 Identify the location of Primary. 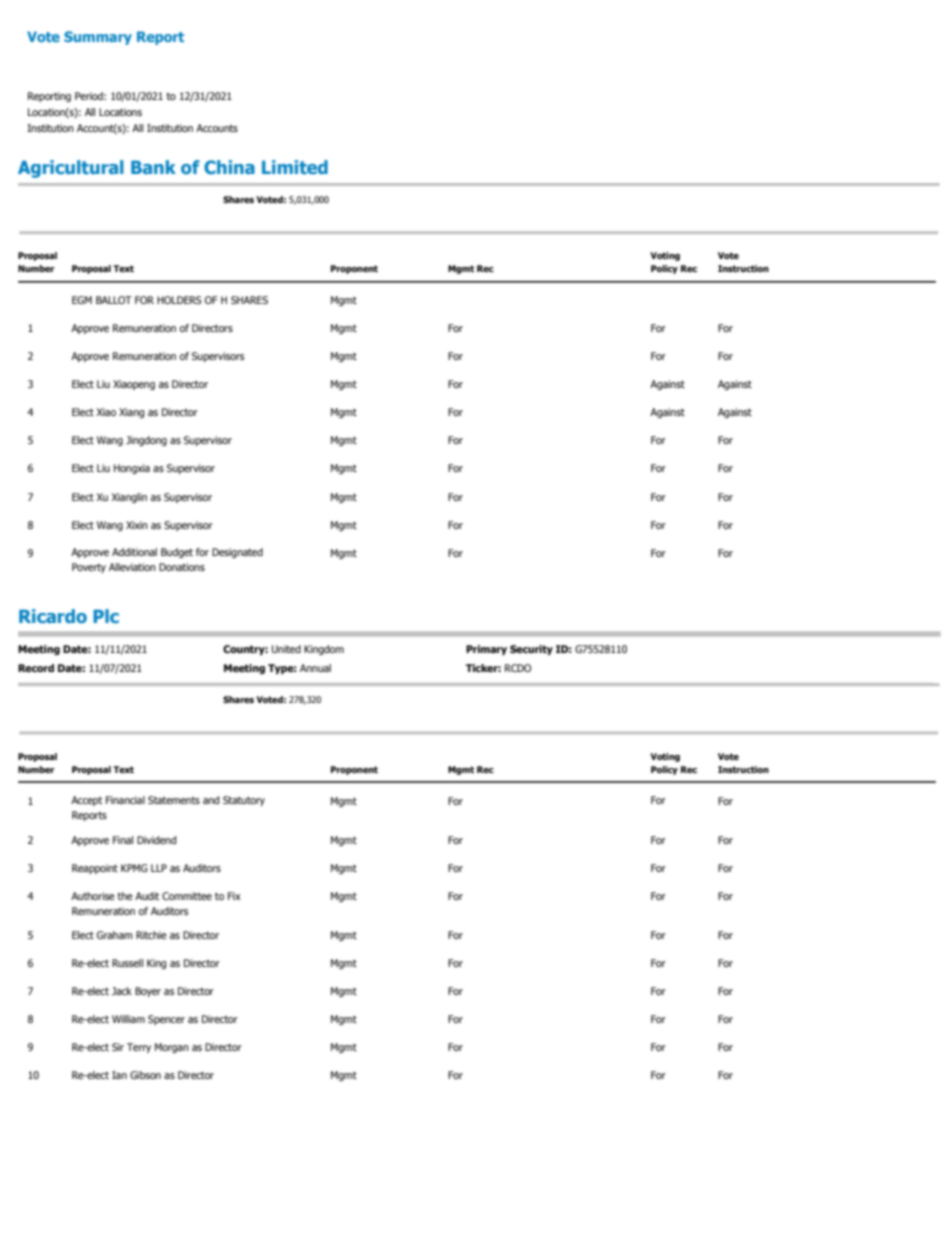
(486, 650).
